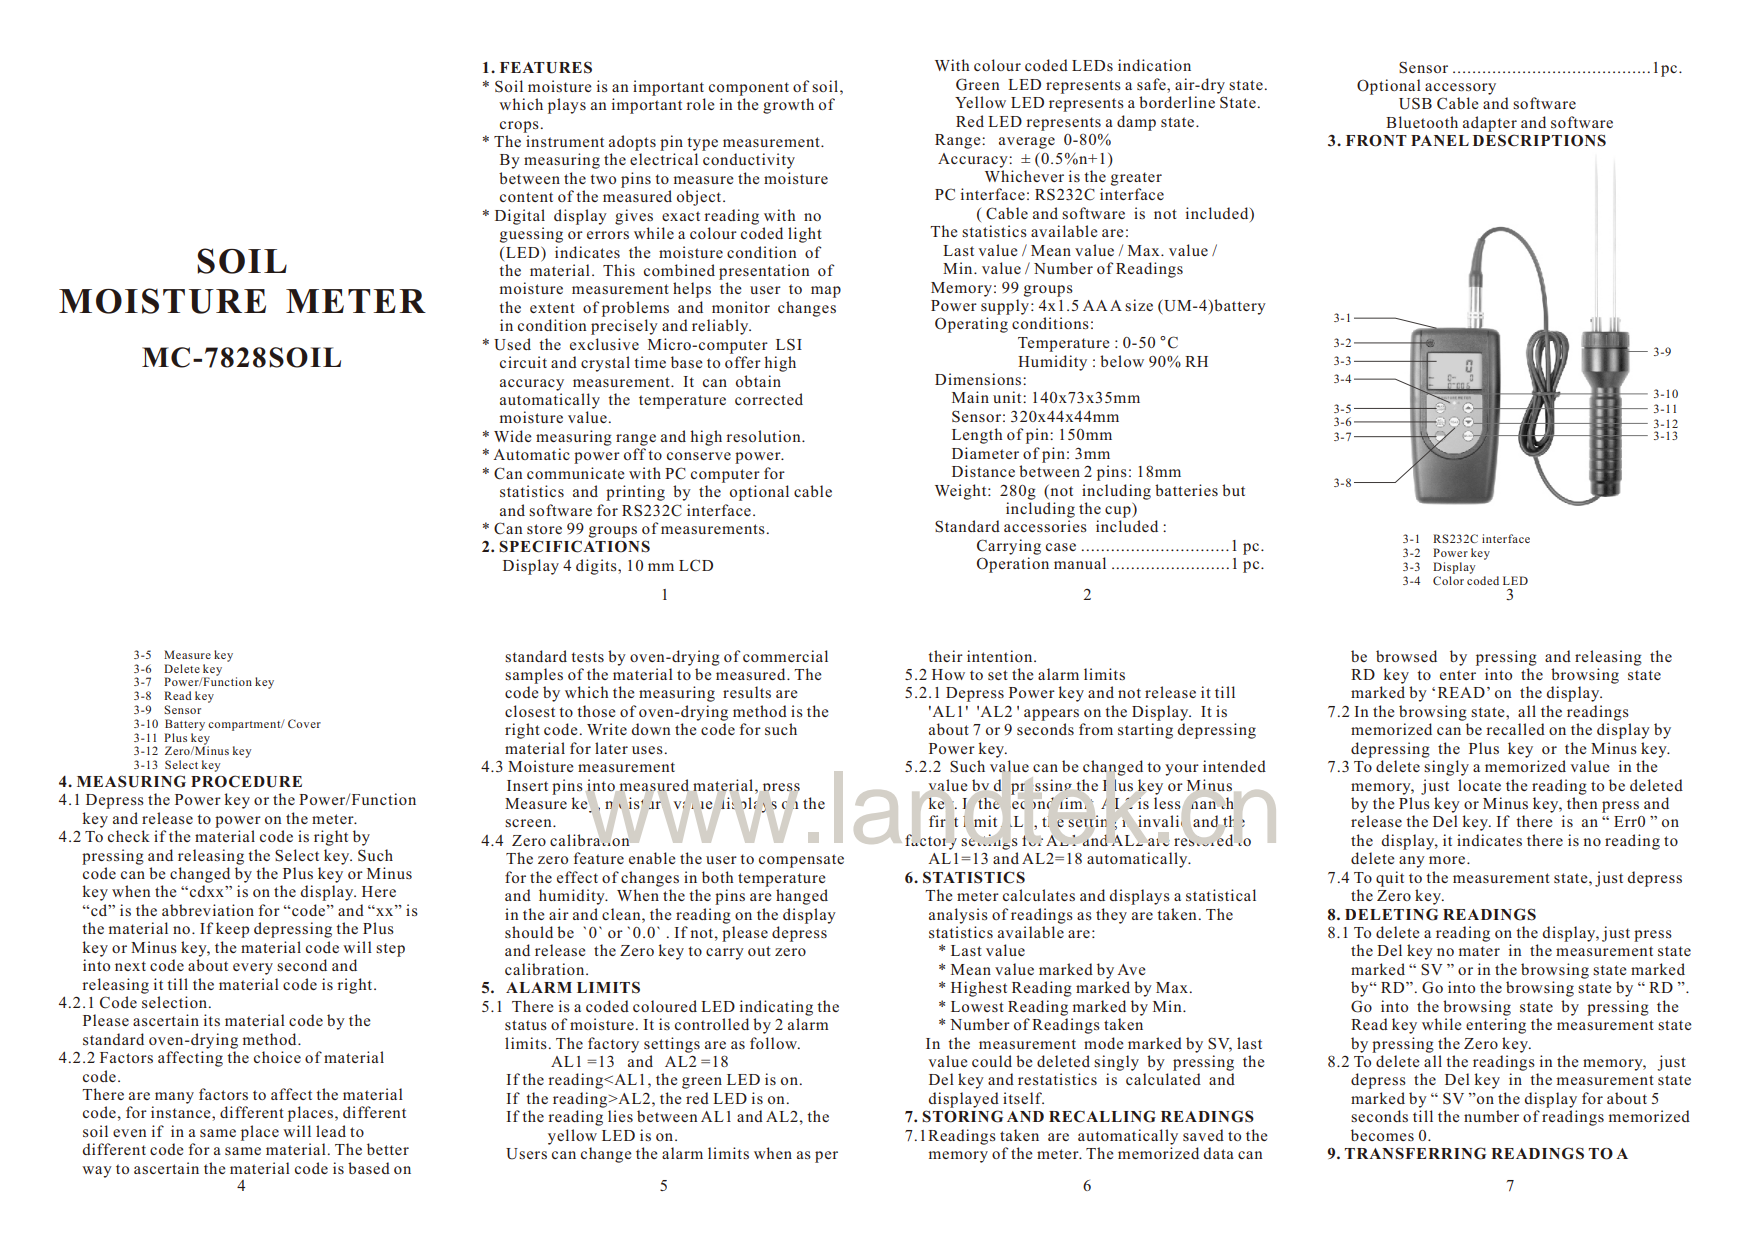 The image size is (1751, 1238). I want to click on crops, so click(519, 127).
